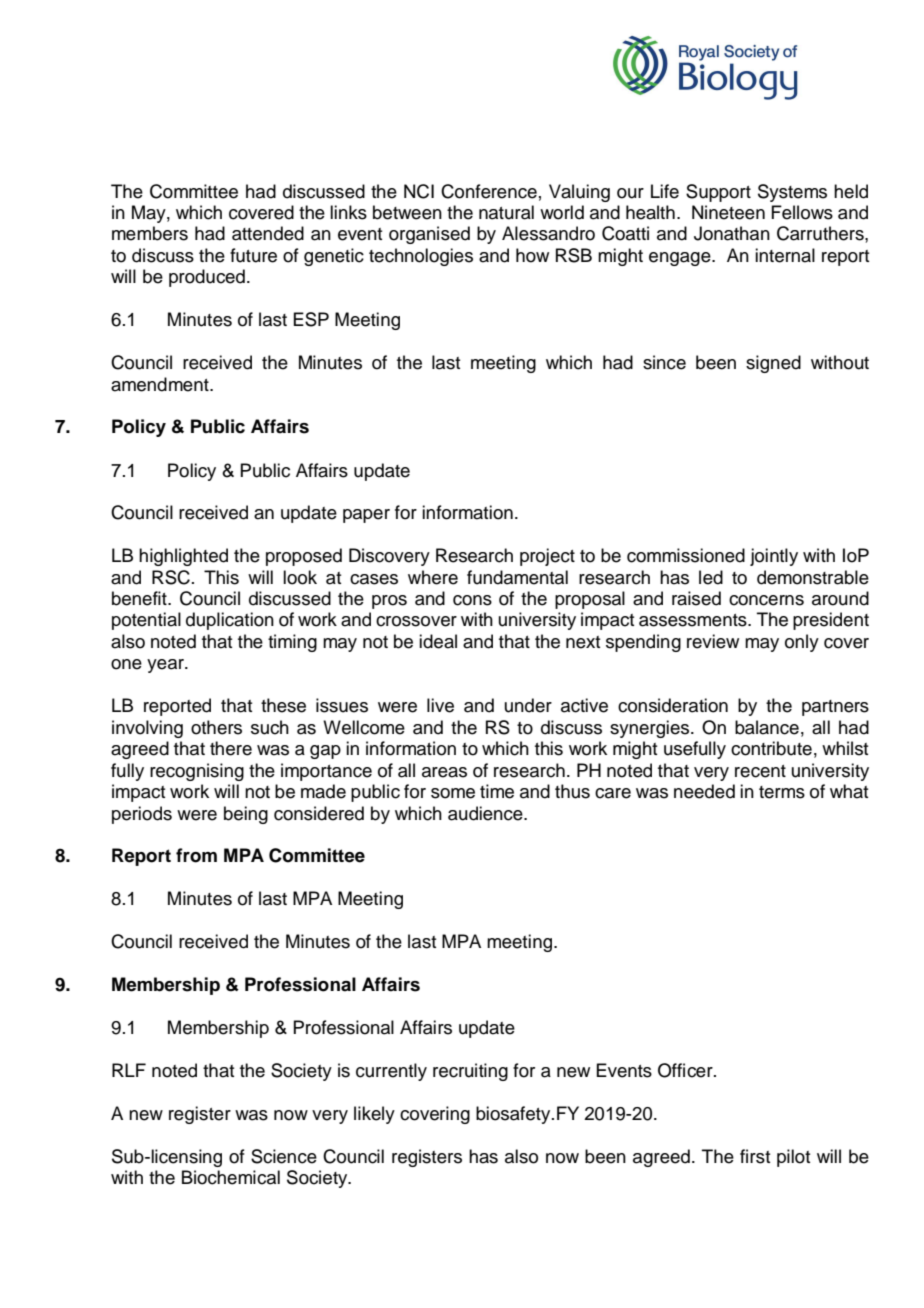  Describe the element at coordinates (773, 364) in the page. I see `signed` at that location.
